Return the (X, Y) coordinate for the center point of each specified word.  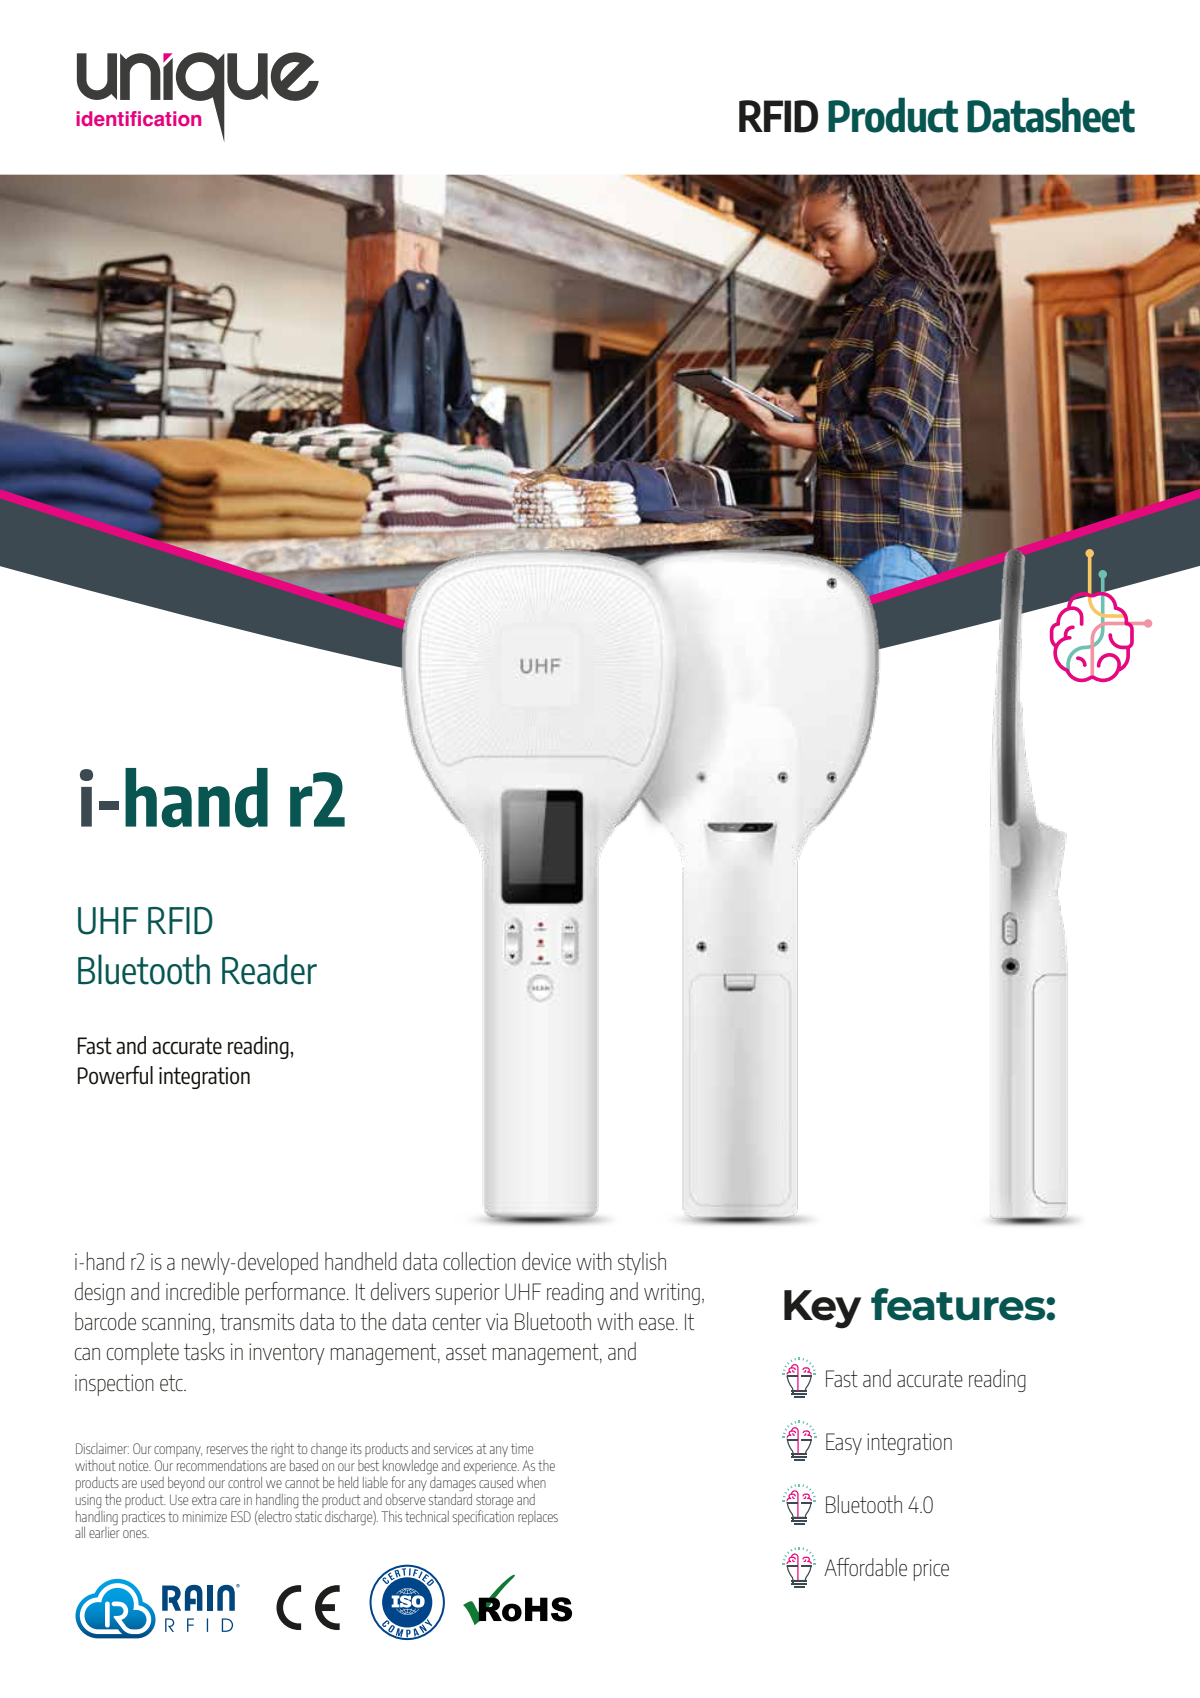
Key (822, 1309)
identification (139, 118)
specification (483, 1516)
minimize (205, 1516)
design (100, 1293)
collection (479, 1261)
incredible (202, 1291)
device (546, 1261)
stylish (642, 1263)
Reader (269, 969)
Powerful (115, 1075)
